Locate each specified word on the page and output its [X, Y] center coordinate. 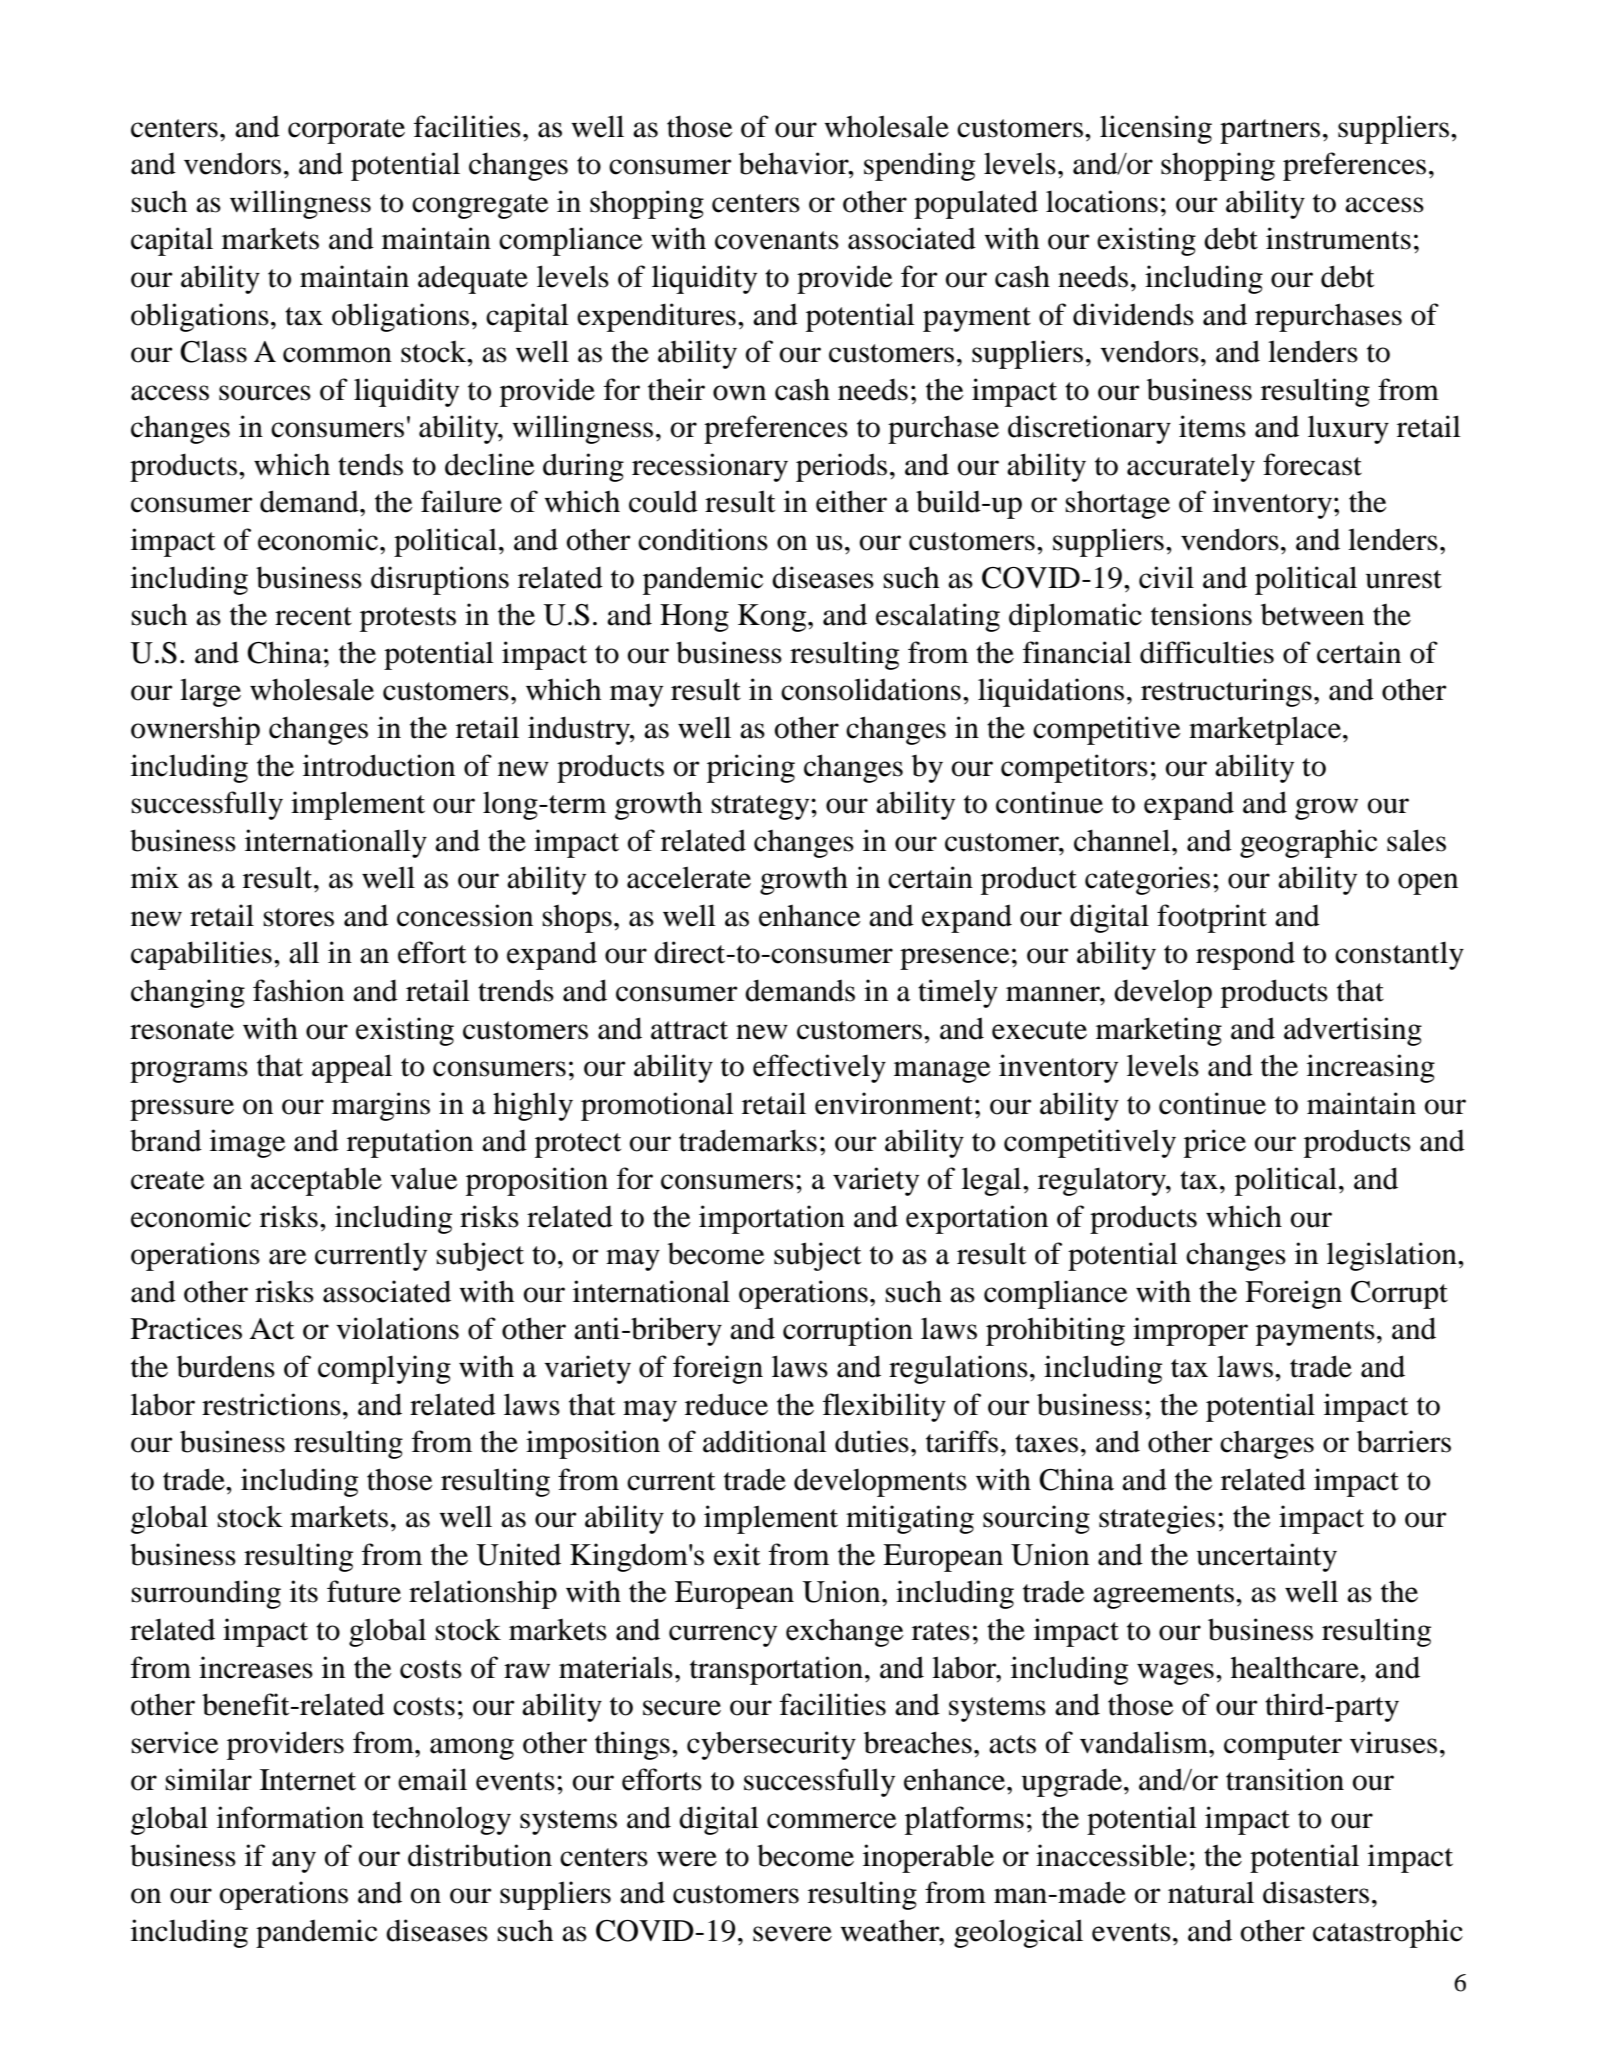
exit [737, 1554]
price [1215, 1143]
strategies [1157, 1519]
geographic [1308, 843]
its [304, 1591]
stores [298, 917]
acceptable [316, 1181]
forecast [1312, 464]
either [851, 501]
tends [370, 464]
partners [1270, 131]
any [294, 1862]
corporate [346, 131]
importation [772, 1219]
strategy [761, 807]
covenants [777, 240]
